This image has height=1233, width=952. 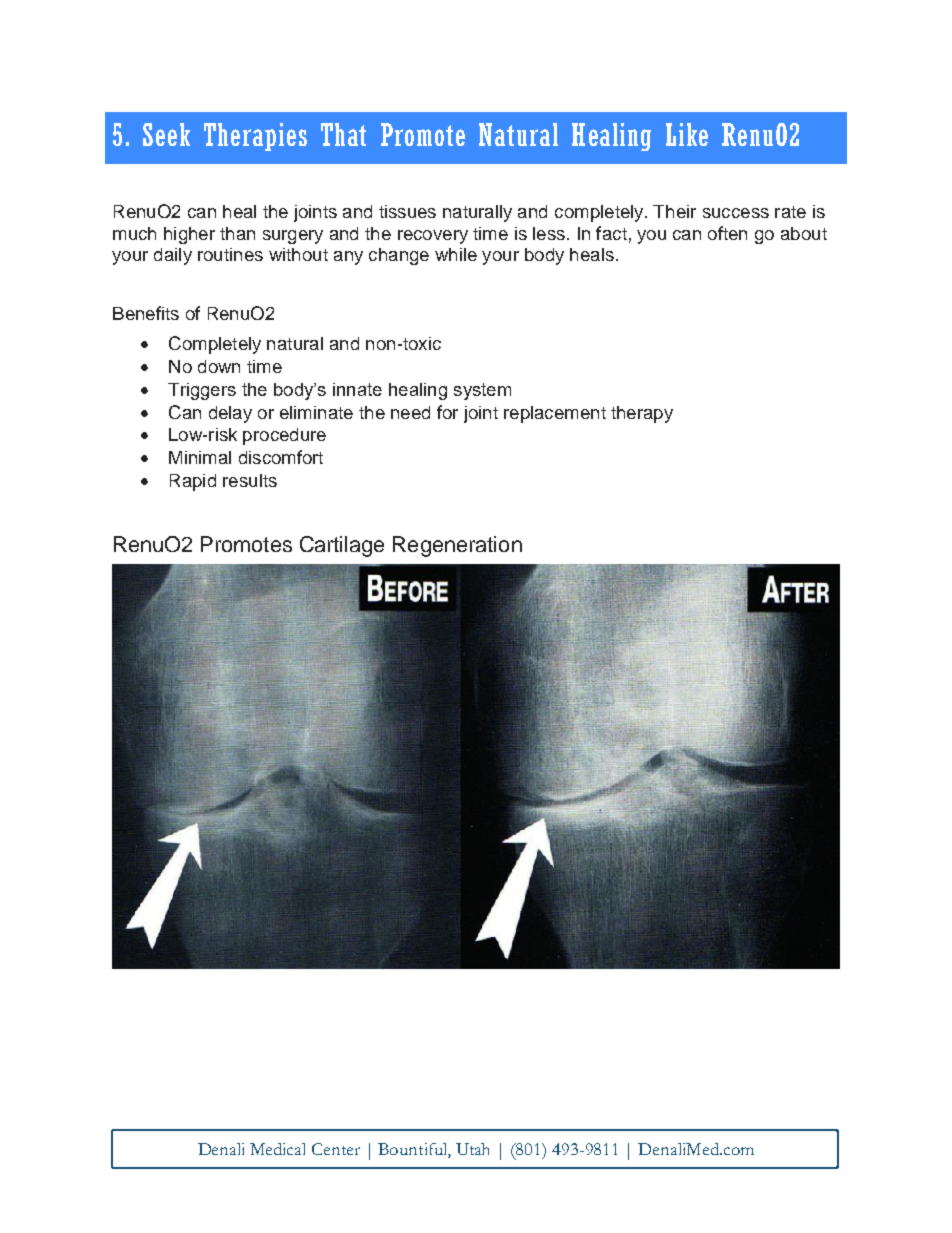 What do you see at coordinates (342, 546) in the image?
I see `Cartilage` at bounding box center [342, 546].
